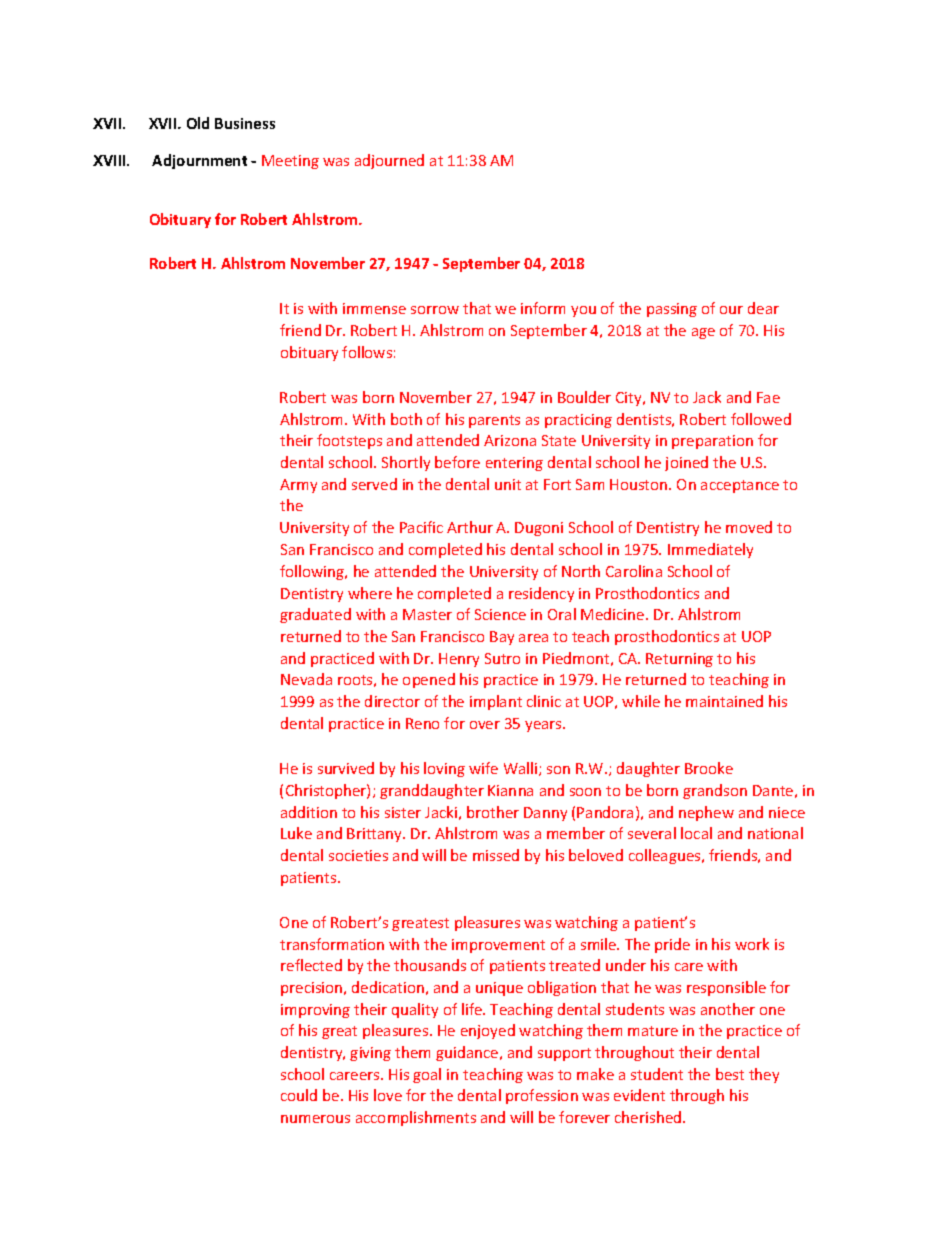 Image resolution: width=952 pixels, height=1233 pixels. I want to click on Luke, so click(296, 833).
